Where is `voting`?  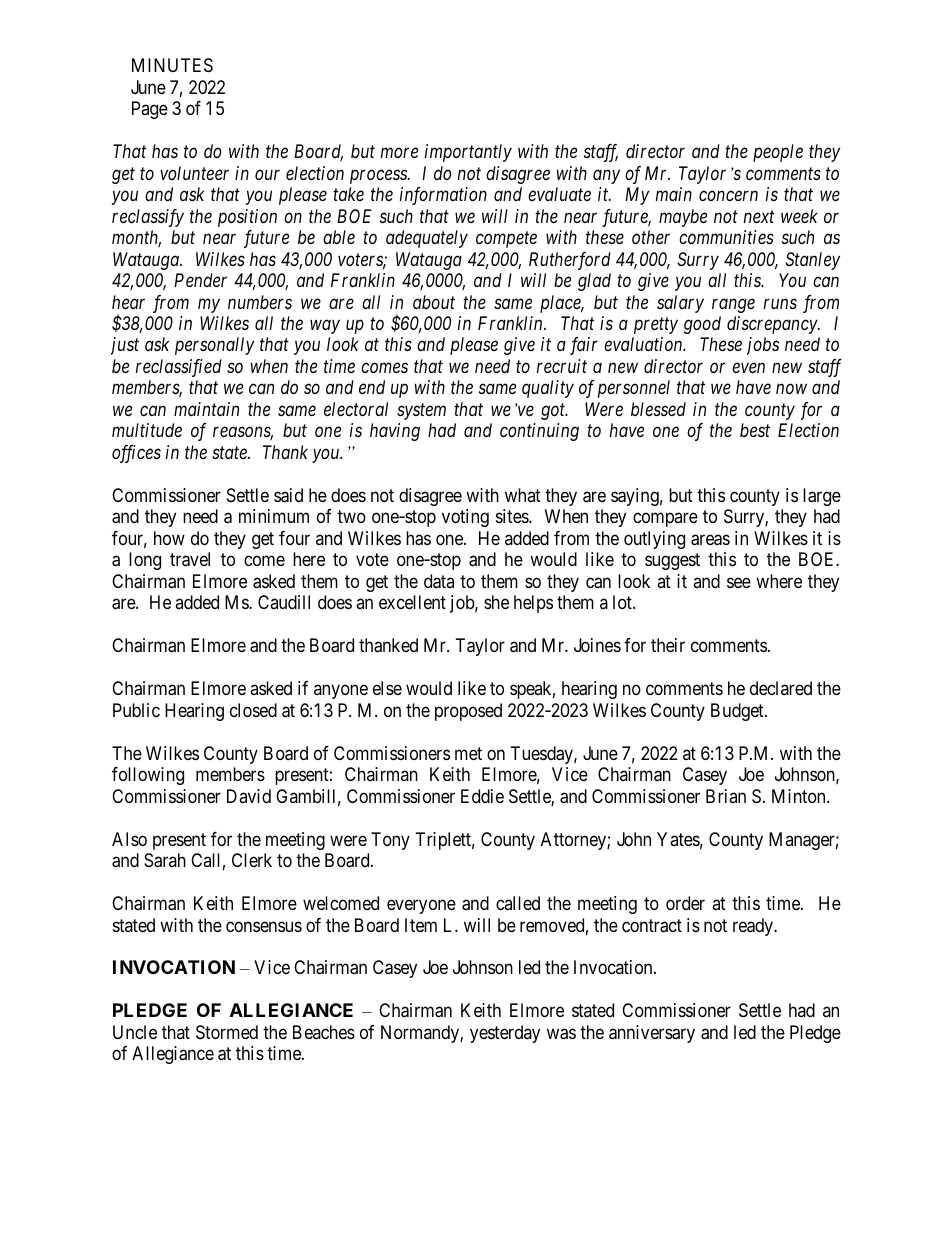 voting is located at coordinates (465, 518).
